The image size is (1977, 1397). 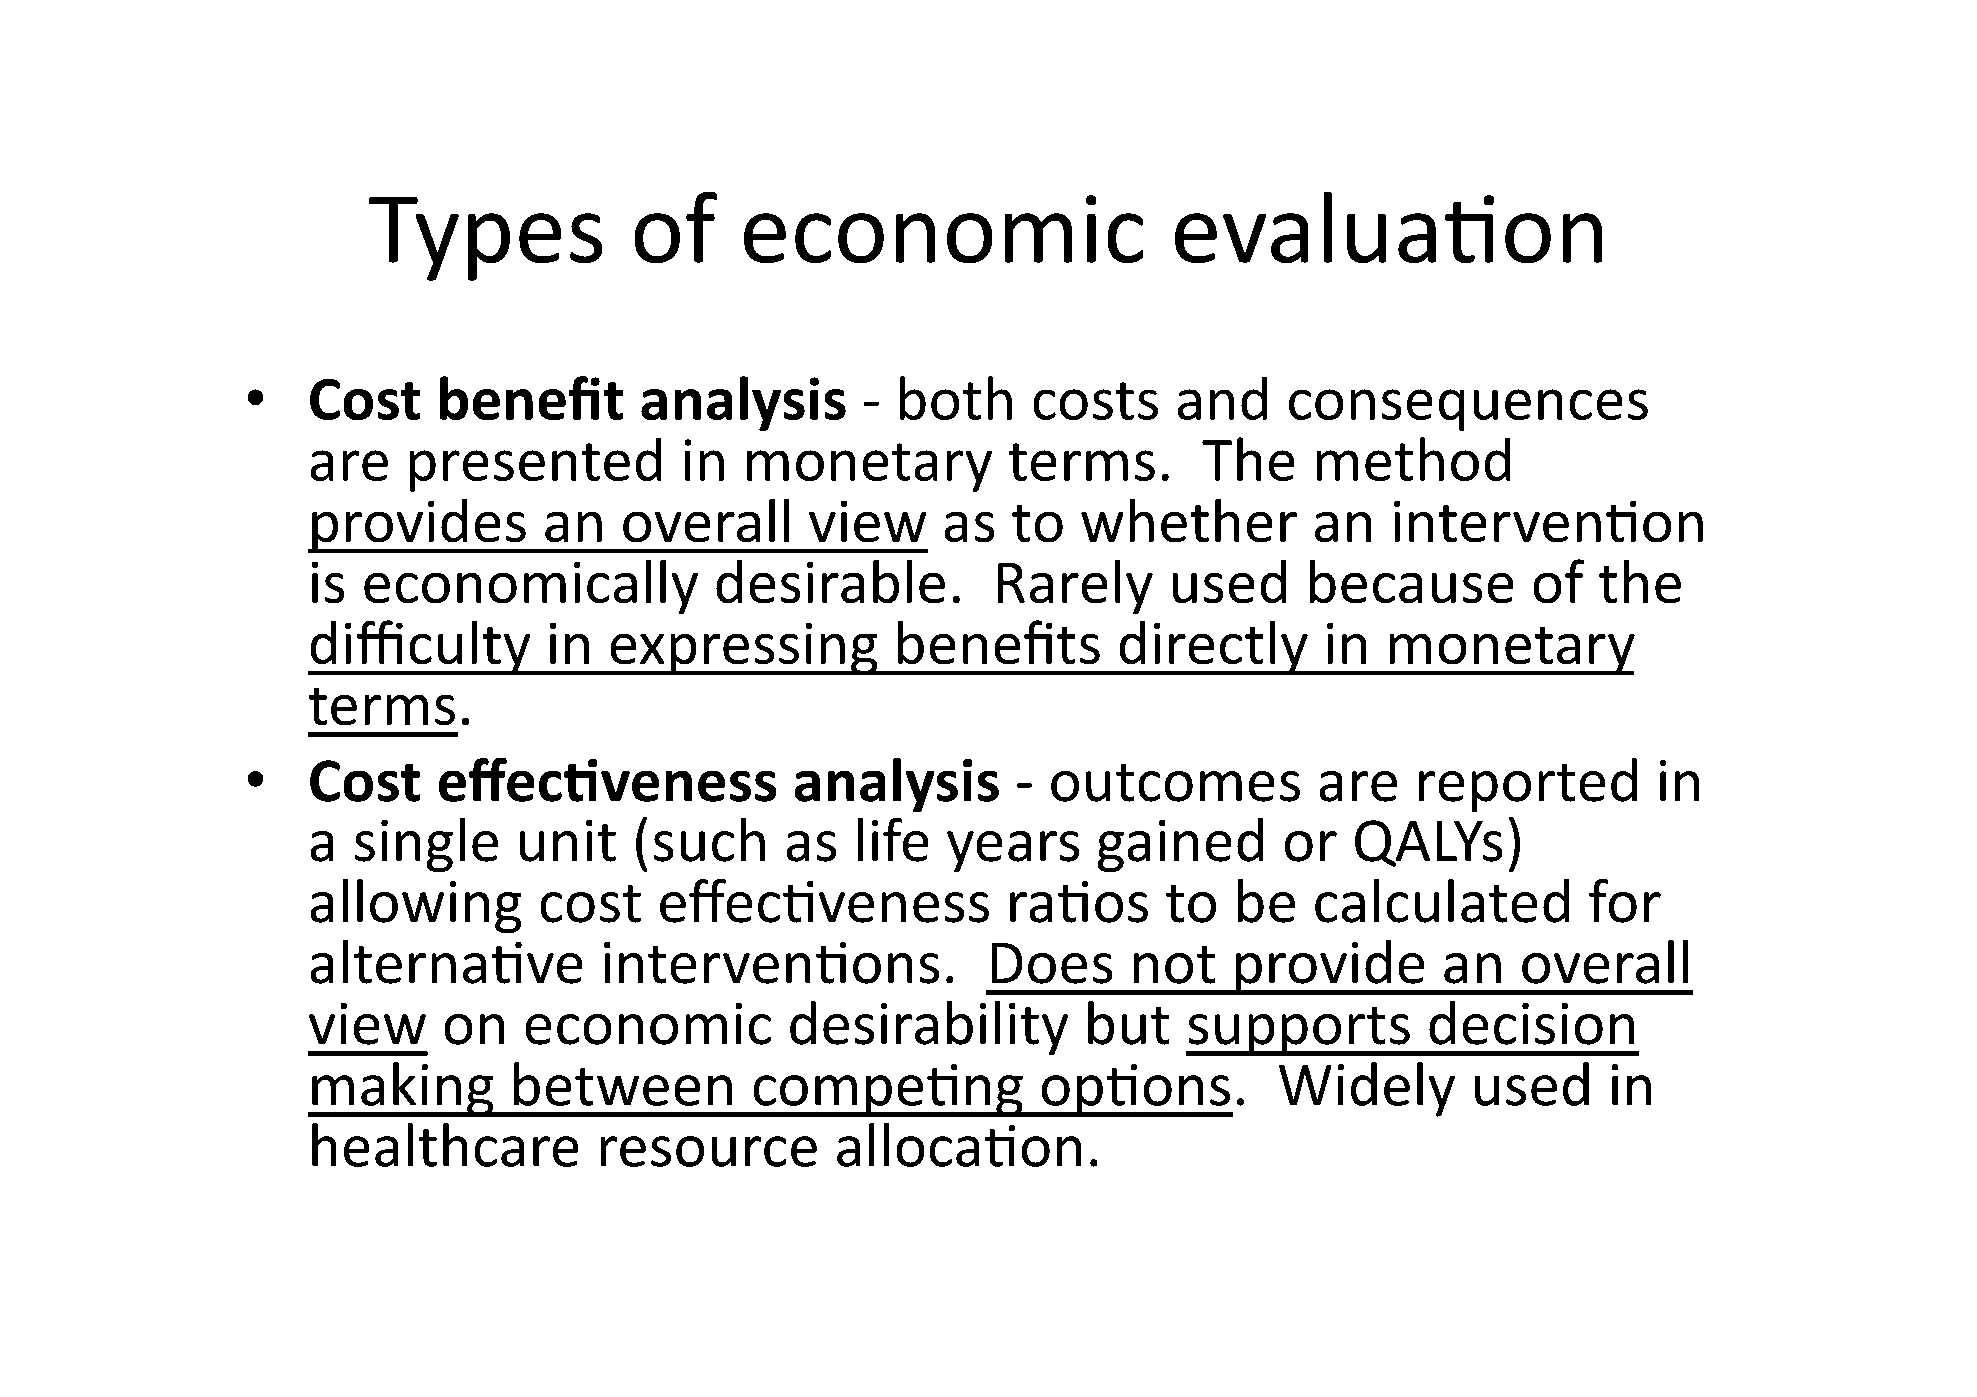 I want to click on reported, so click(x=1528, y=785).
